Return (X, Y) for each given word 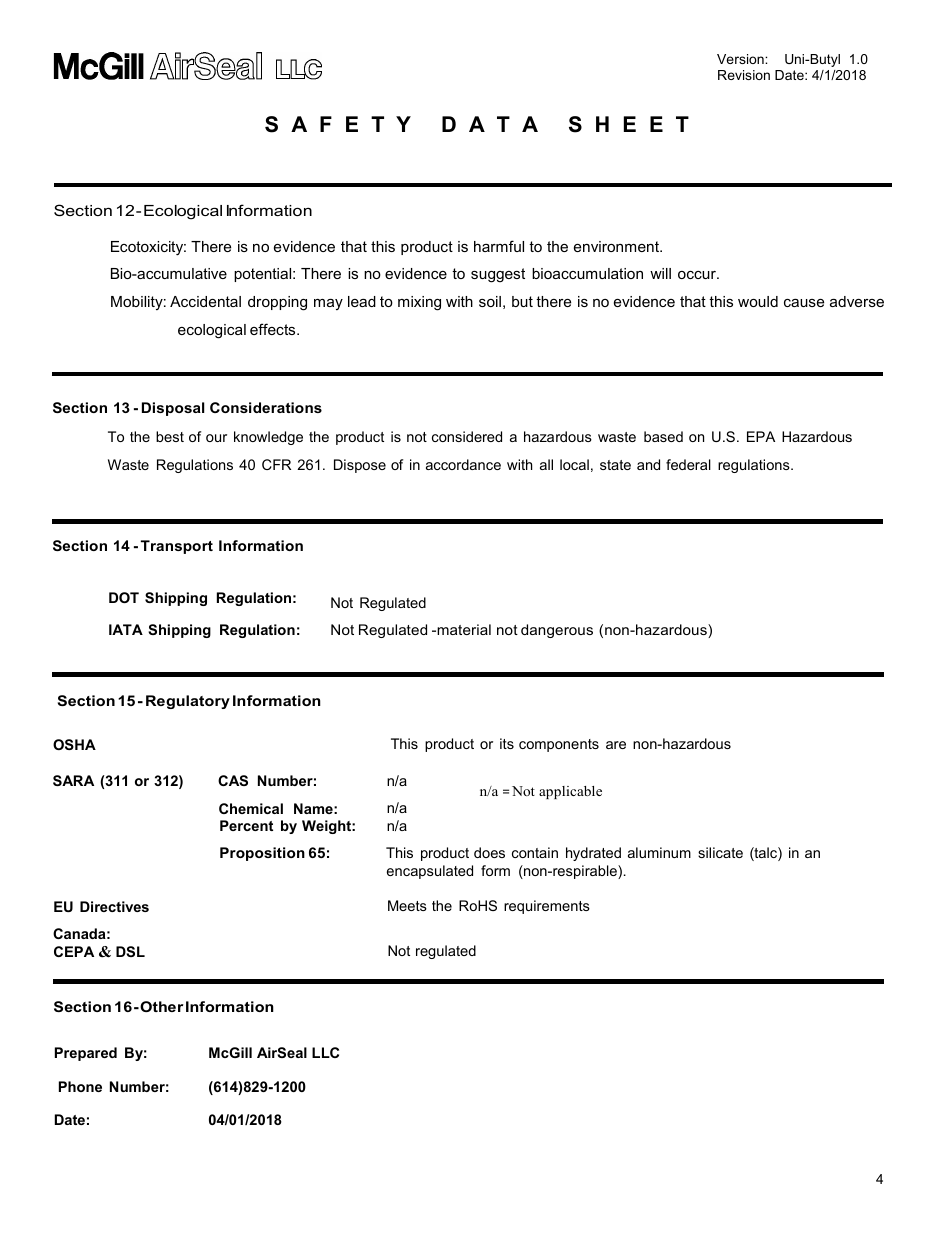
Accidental (205, 301)
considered (467, 436)
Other (161, 1006)
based (663, 436)
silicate (720, 852)
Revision (744, 75)
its (507, 743)
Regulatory (188, 702)
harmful (499, 246)
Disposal (173, 409)
